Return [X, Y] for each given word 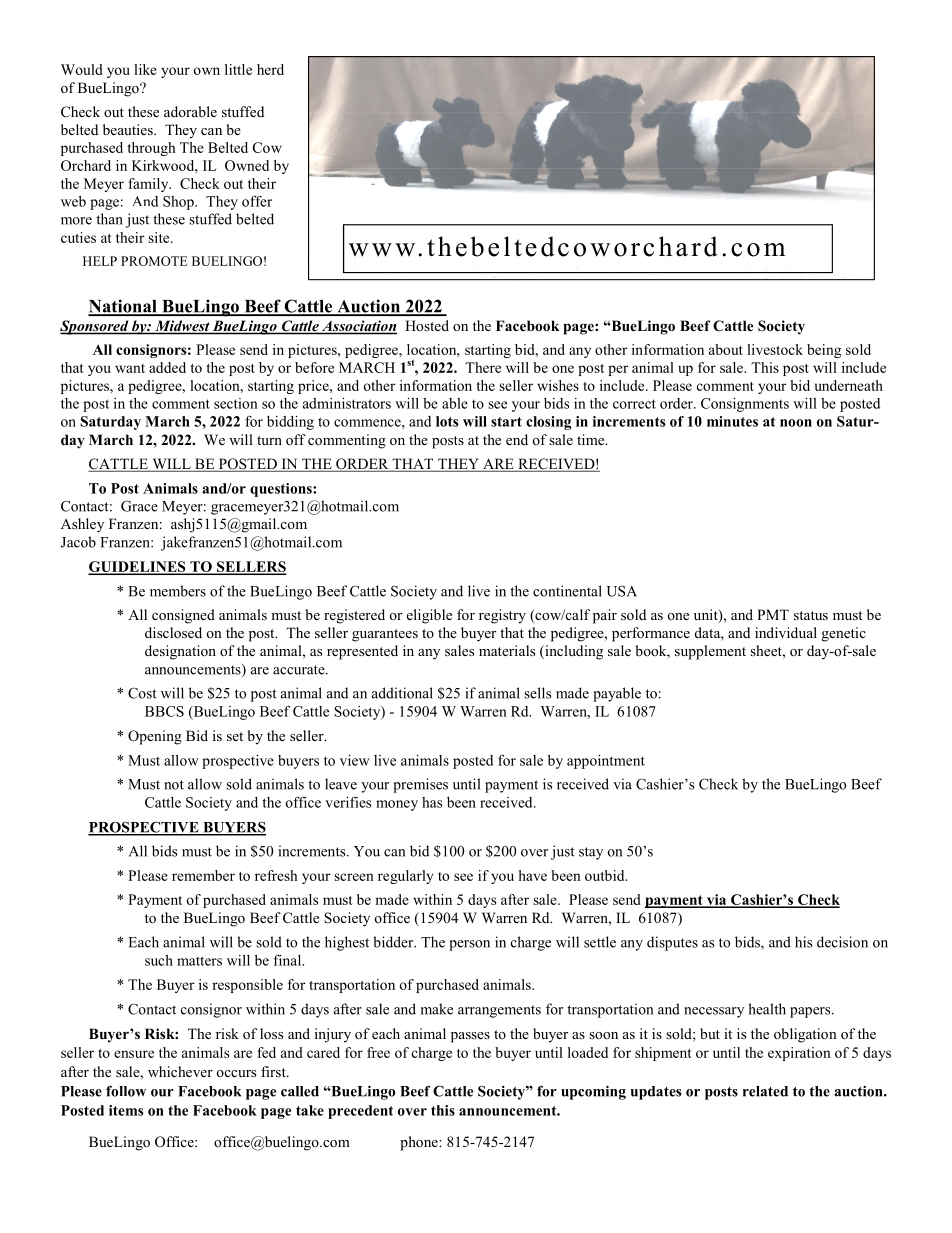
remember [203, 875]
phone [420, 1143]
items [126, 1110]
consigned [183, 616]
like [145, 69]
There [483, 367]
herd [270, 69]
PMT [773, 614]
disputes [672, 943]
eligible [429, 616]
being [824, 351]
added [167, 367]
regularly [405, 877]
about [726, 349]
